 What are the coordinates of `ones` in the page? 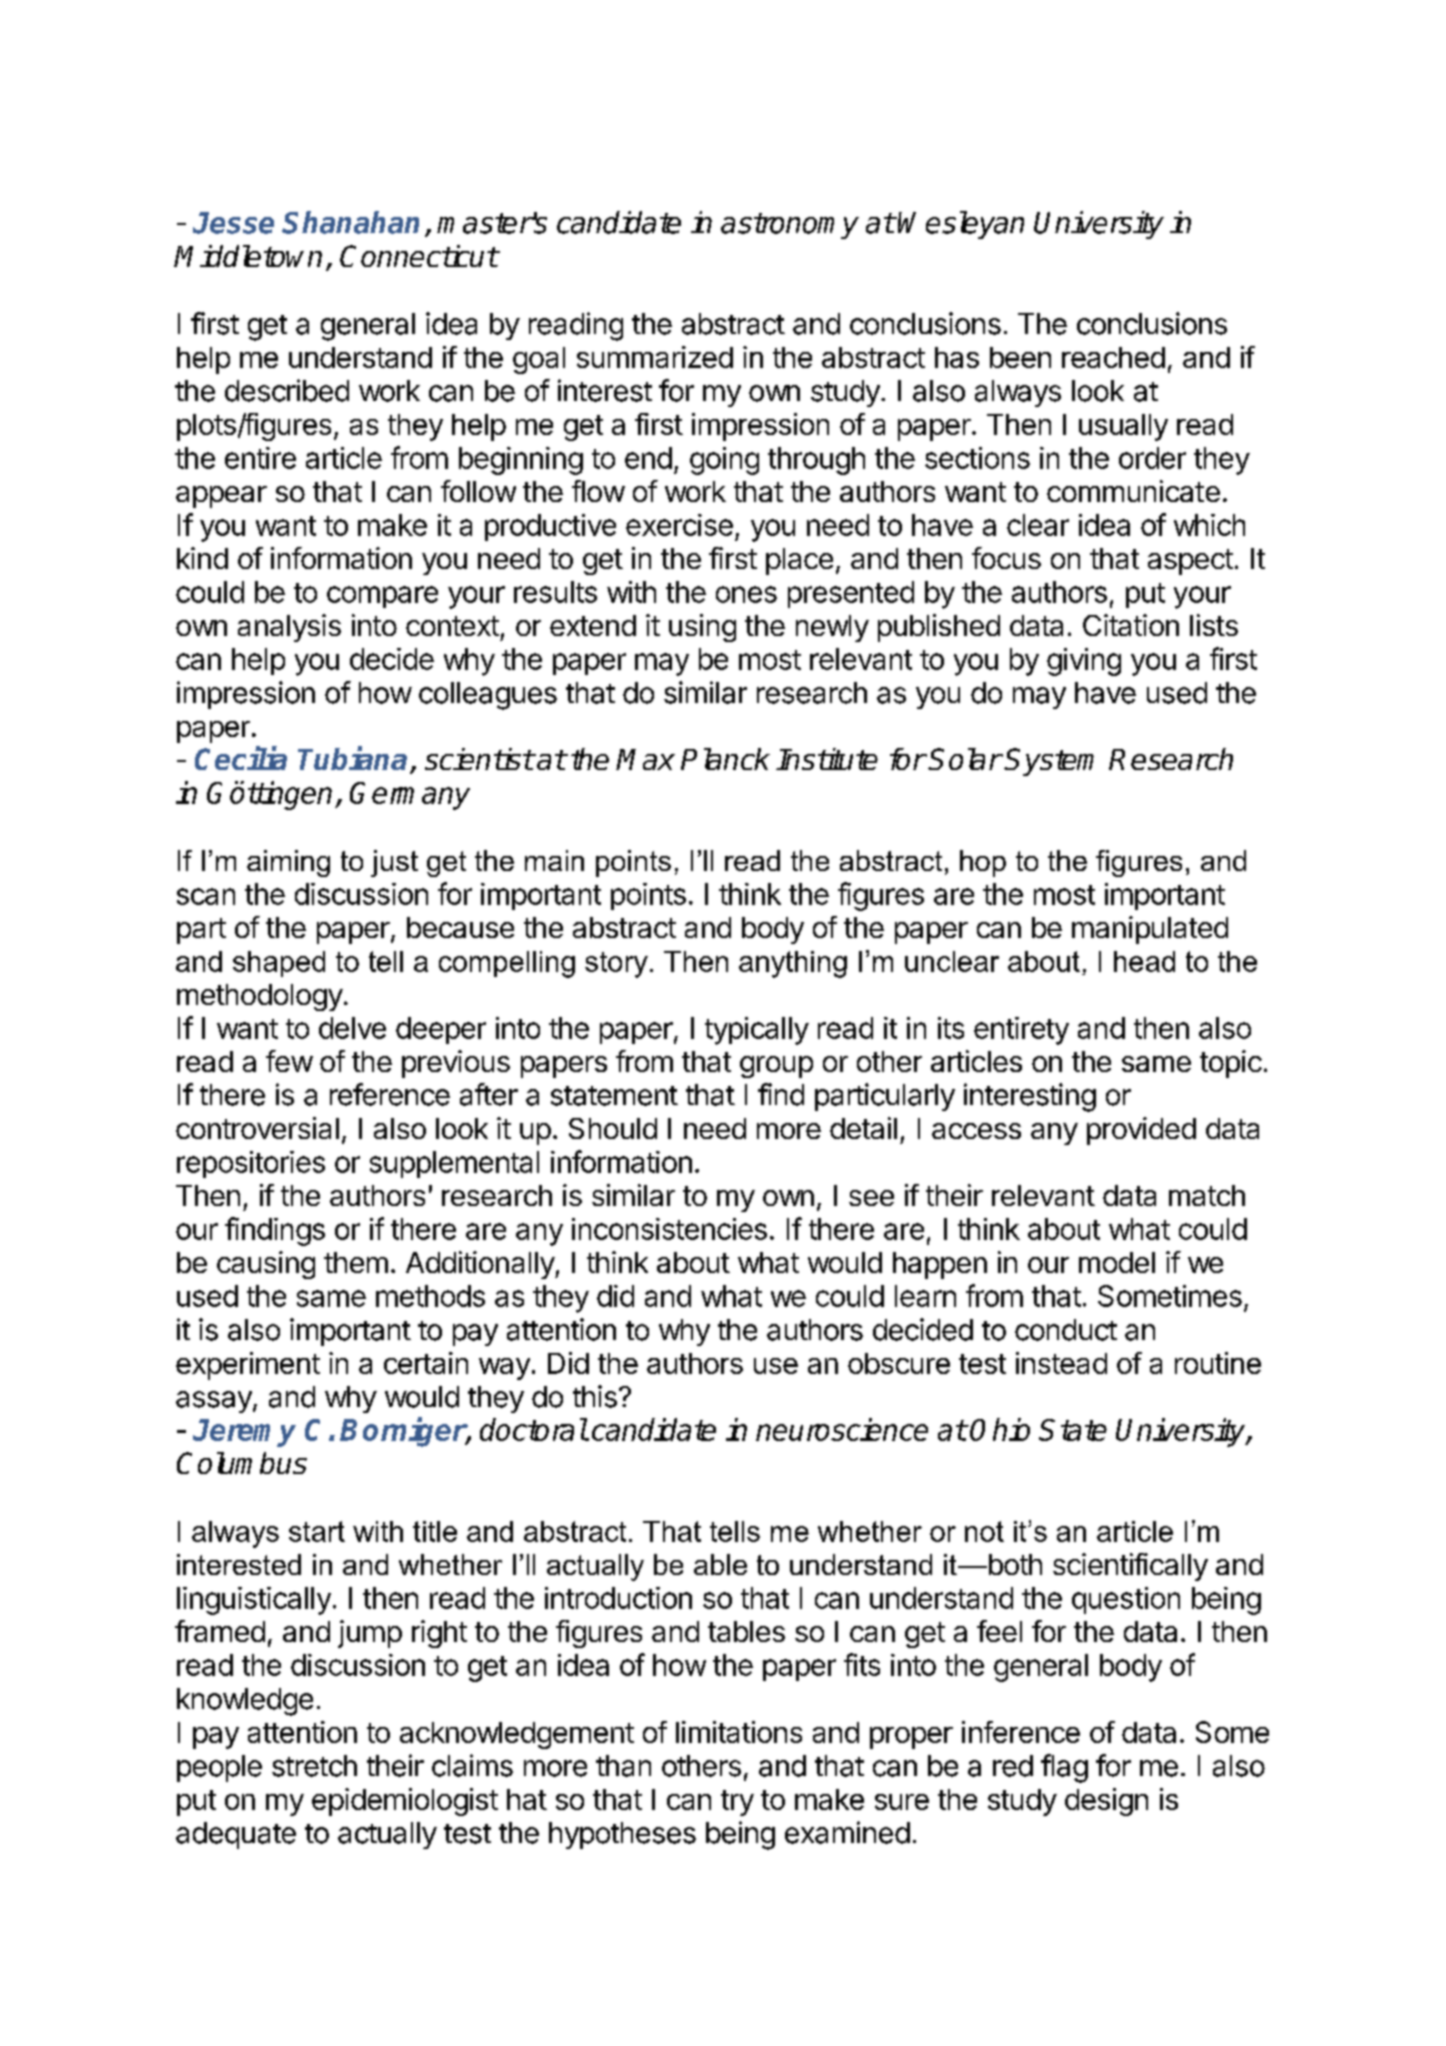 It's located at (746, 594).
